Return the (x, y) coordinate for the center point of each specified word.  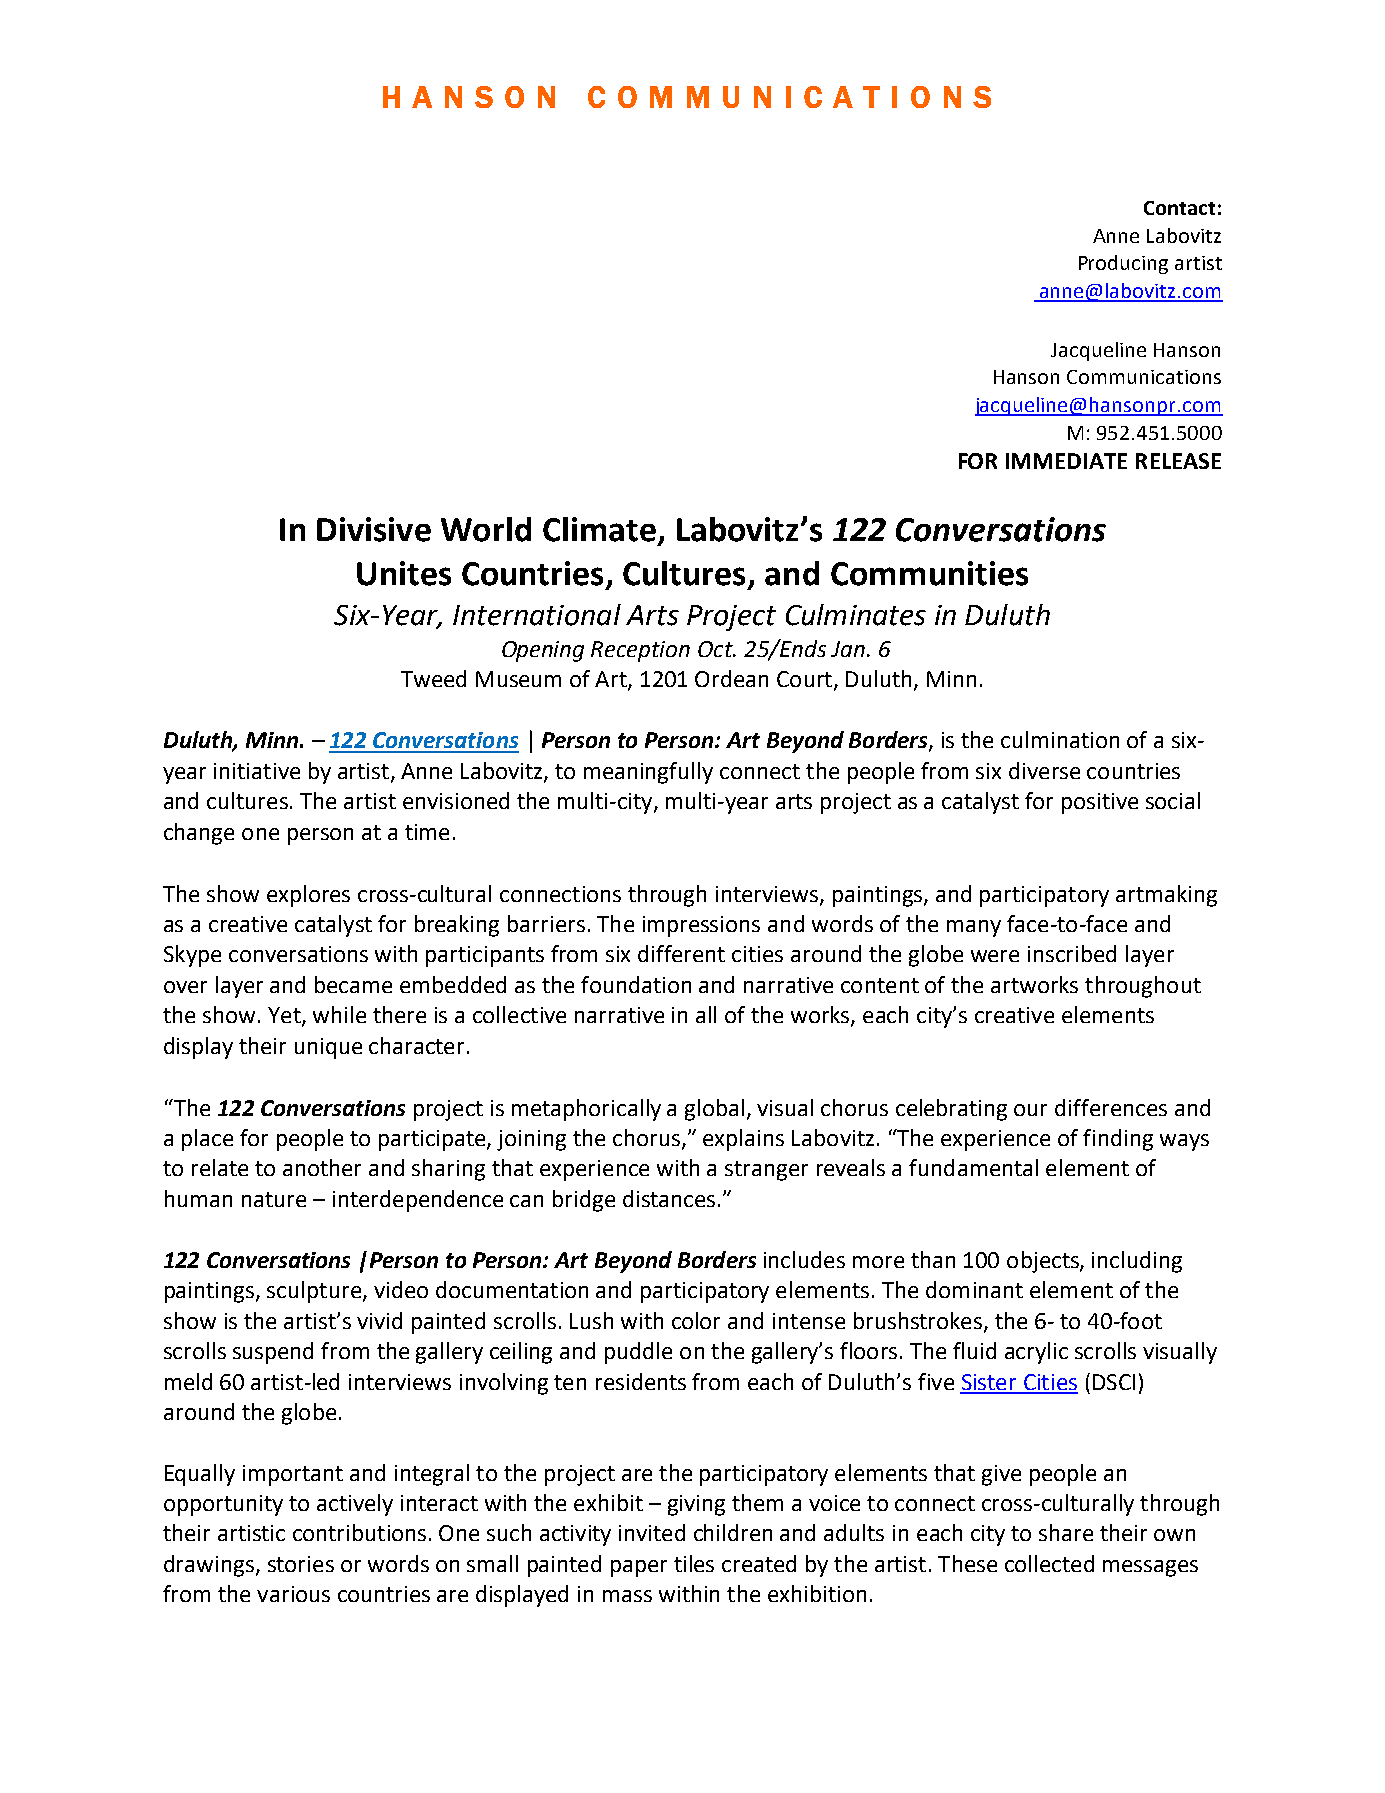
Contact (1179, 208)
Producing (1123, 264)
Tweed (433, 678)
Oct (716, 649)
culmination (1060, 739)
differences (1111, 1107)
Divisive (374, 529)
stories (301, 1564)
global (714, 1110)
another (322, 1167)
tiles (694, 1563)
